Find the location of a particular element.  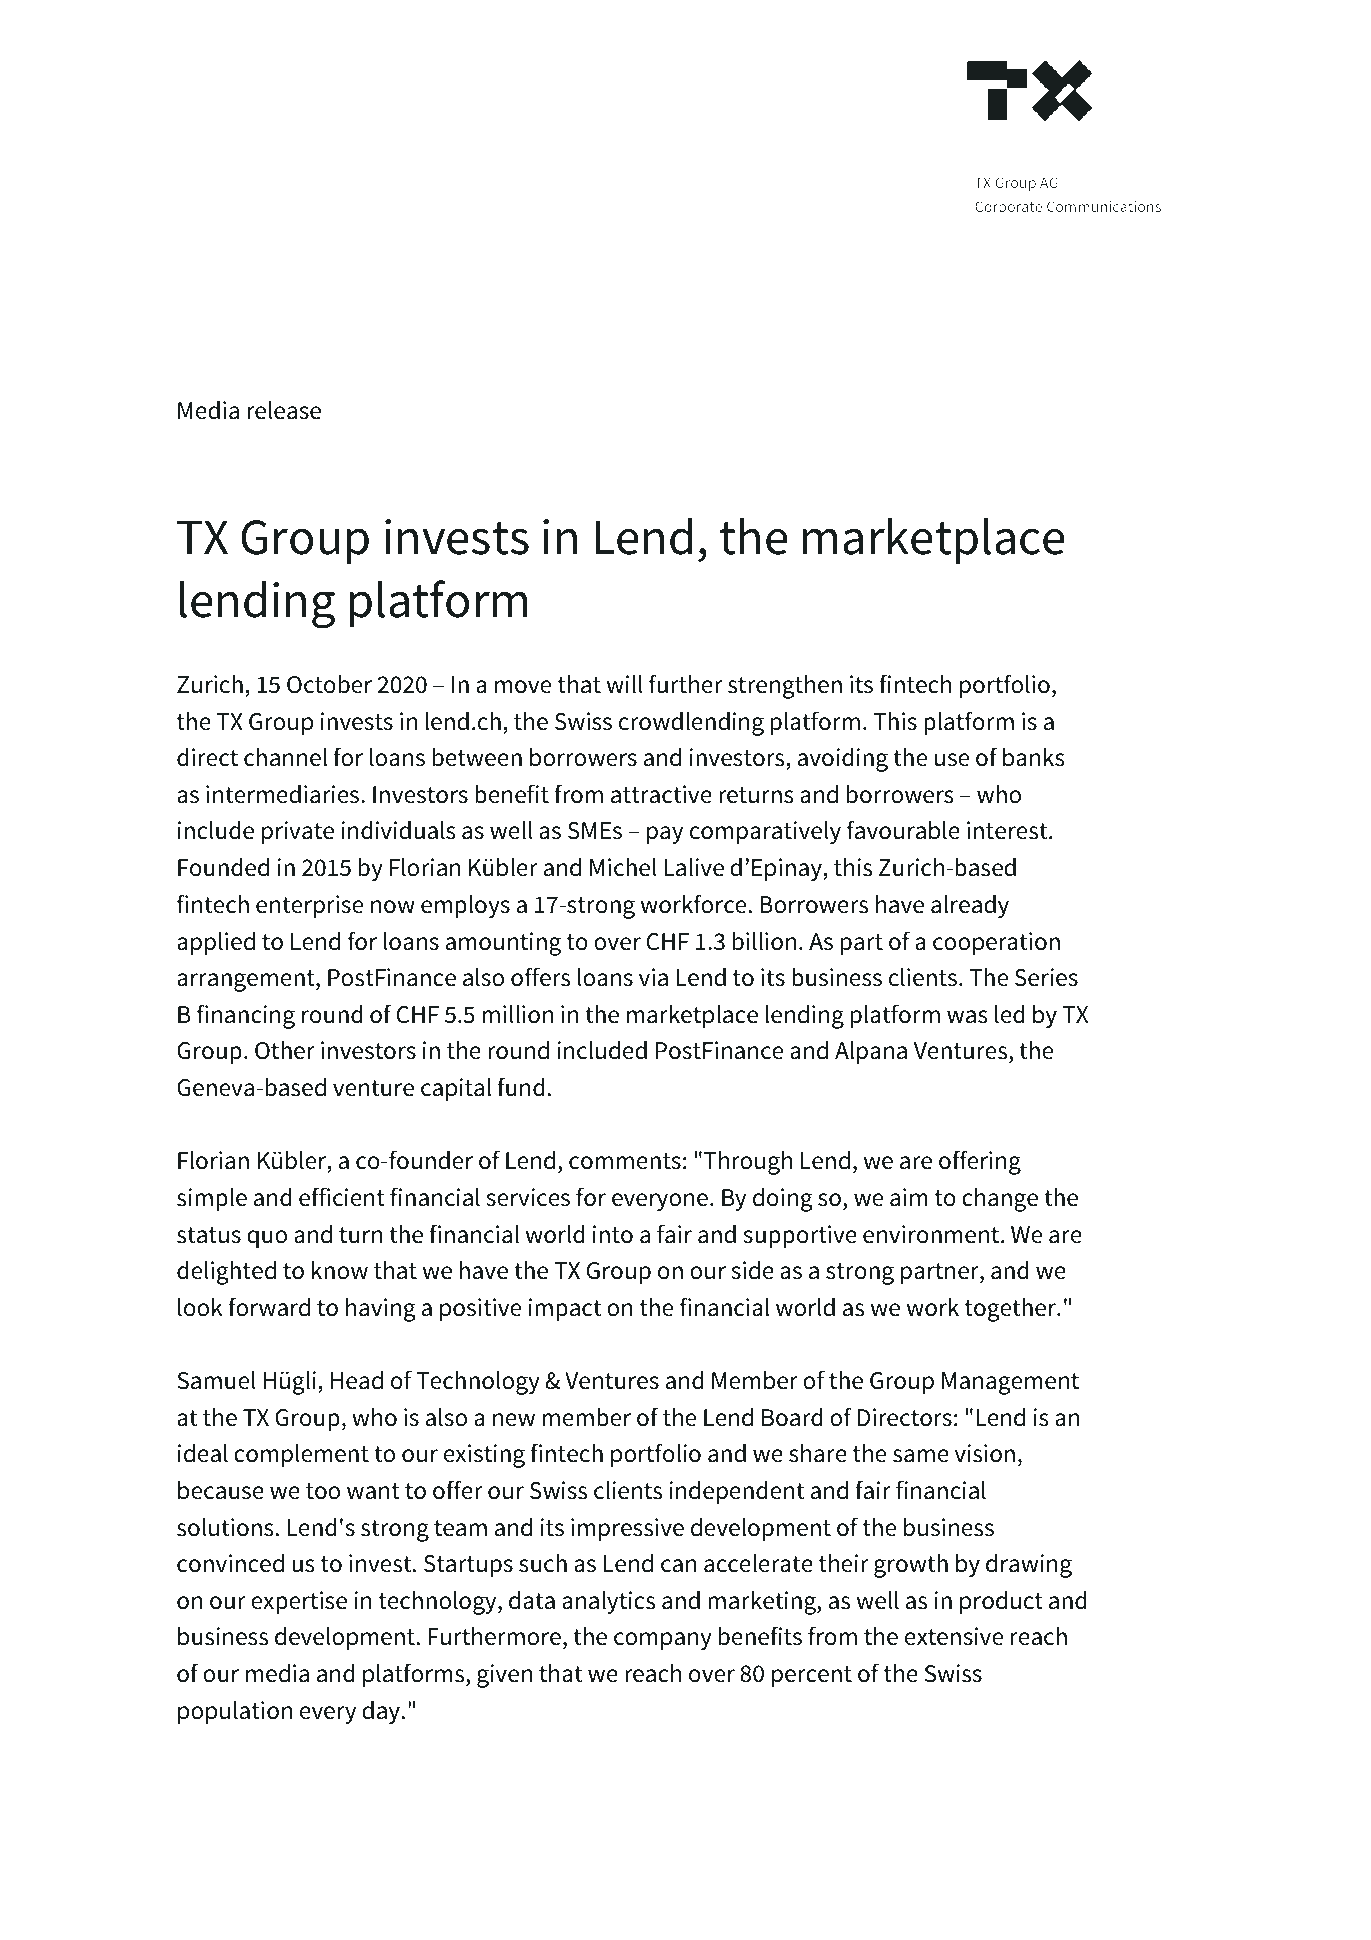

enterprise is located at coordinates (309, 907).
